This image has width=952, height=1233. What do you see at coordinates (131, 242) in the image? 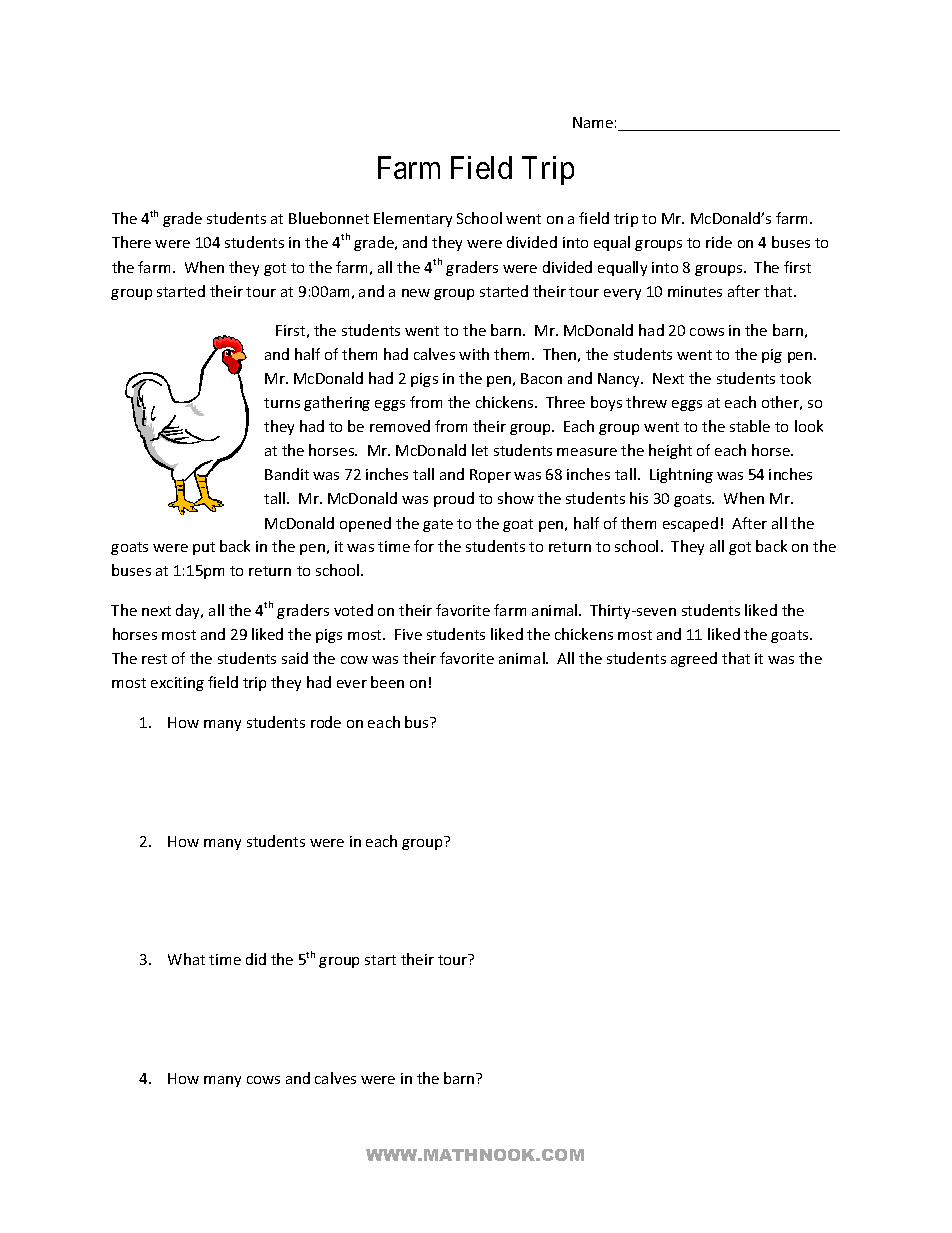
I see `There` at bounding box center [131, 242].
